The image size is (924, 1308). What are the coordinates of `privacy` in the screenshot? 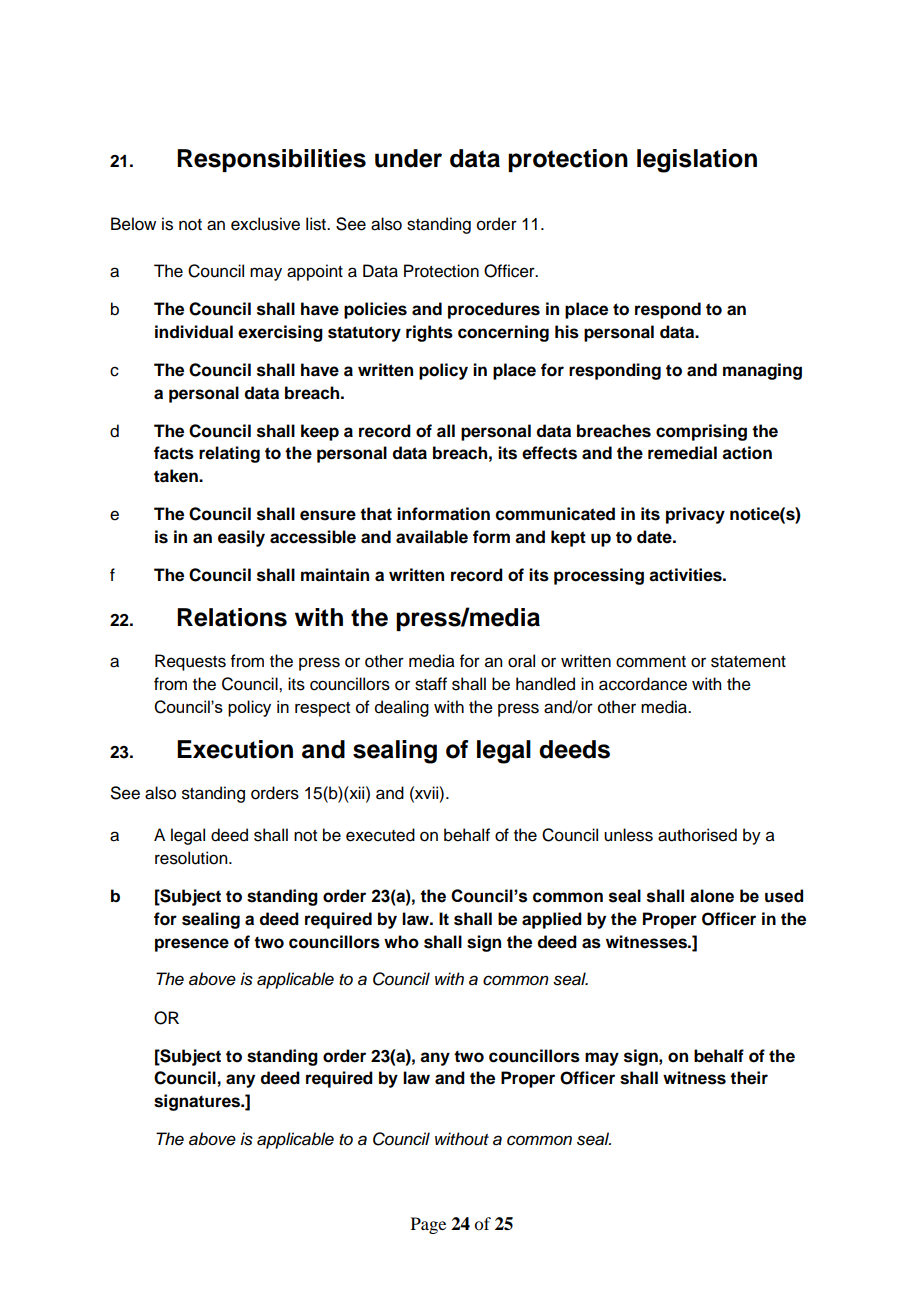 It's located at (695, 515).
